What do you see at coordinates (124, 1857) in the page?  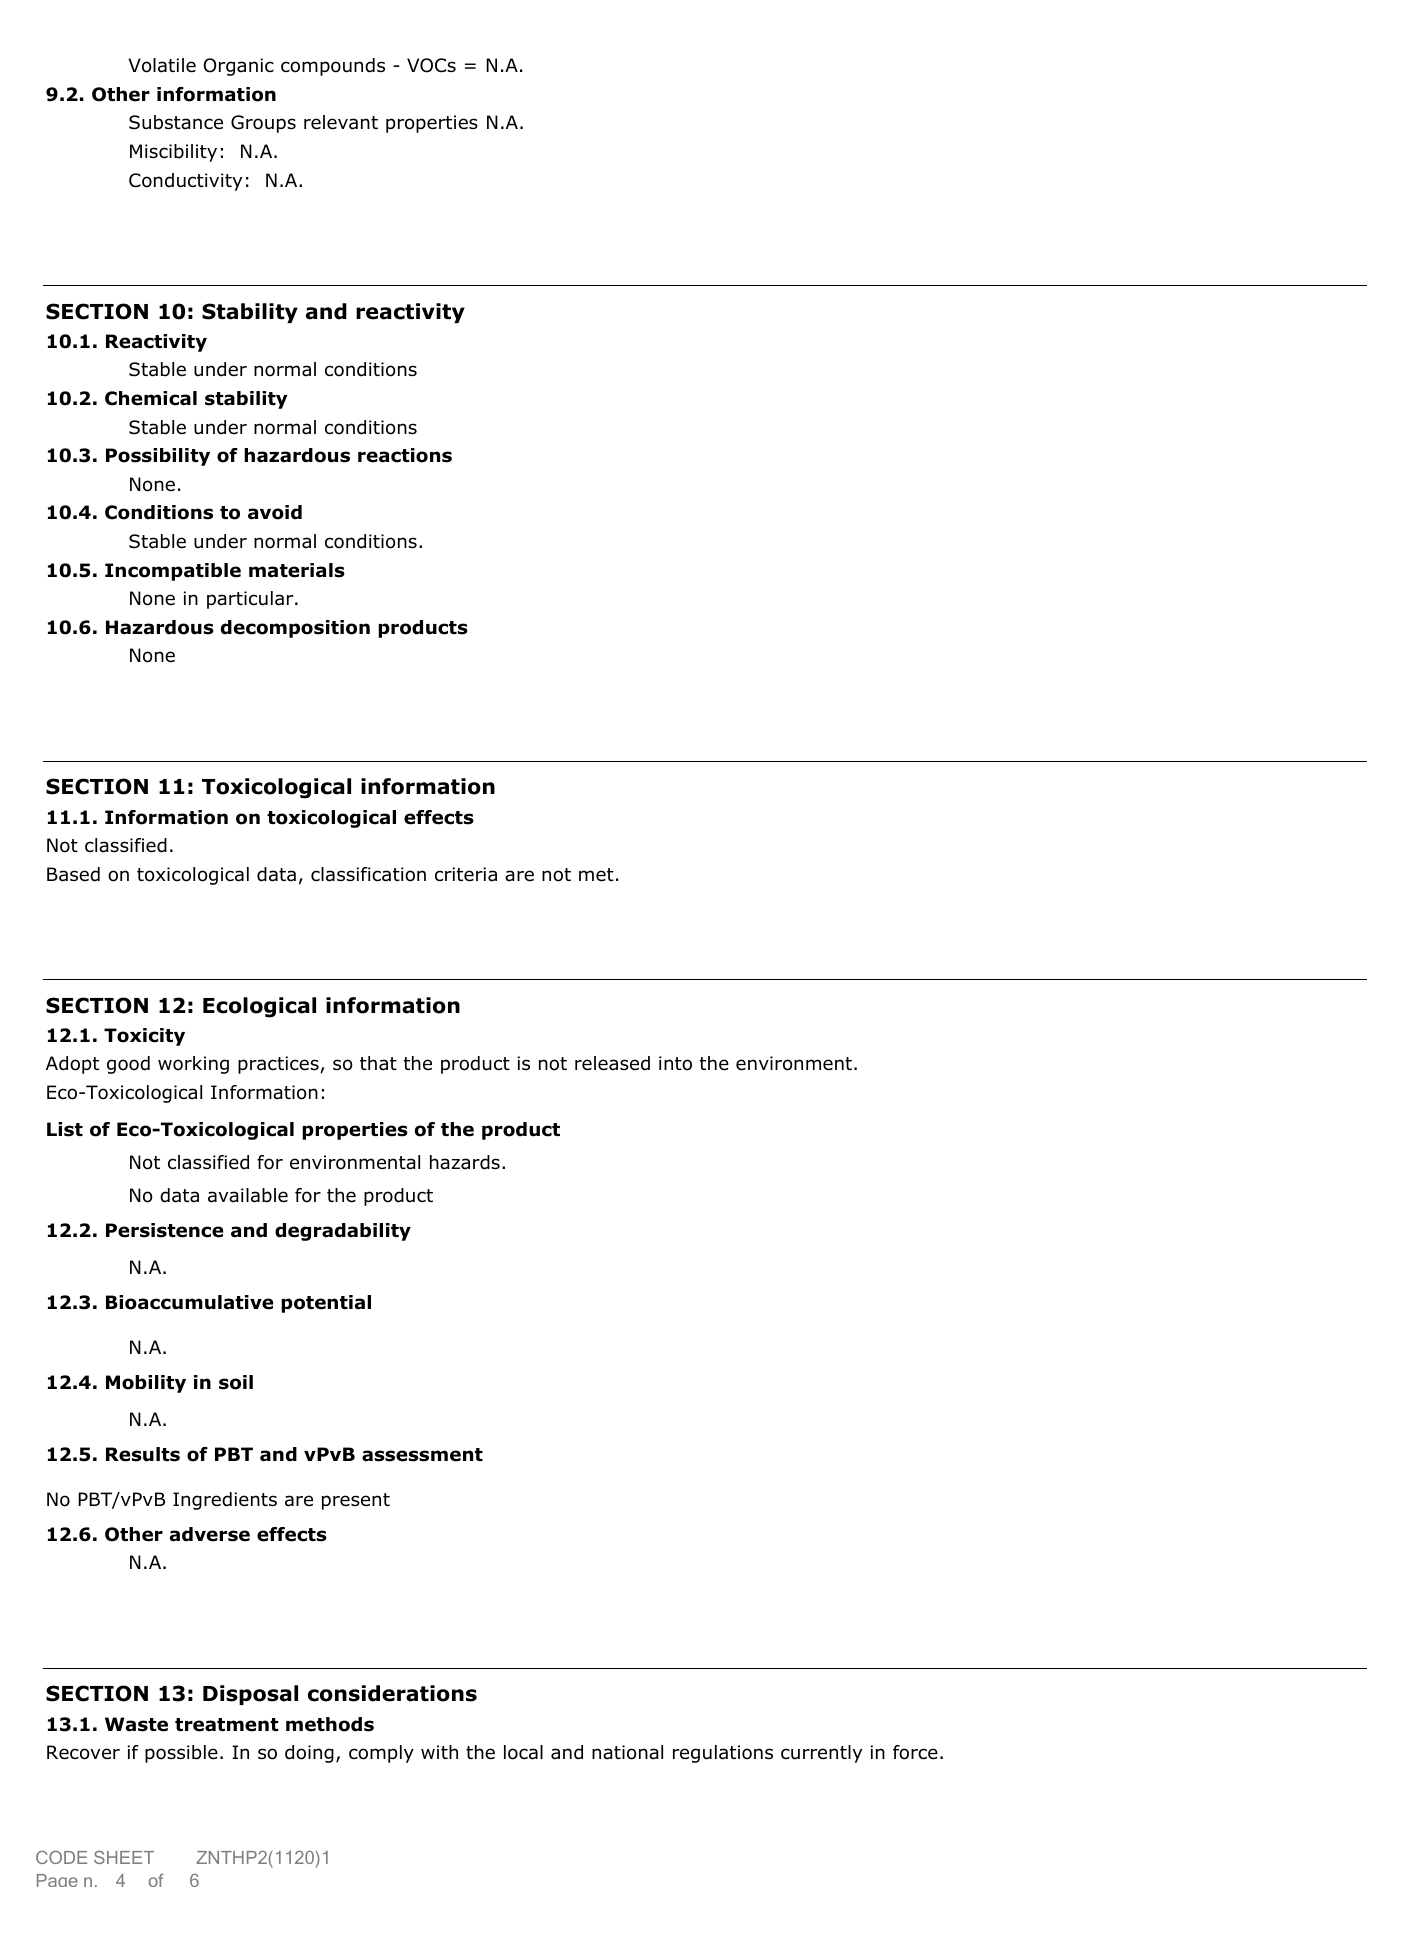 I see `SHEET` at bounding box center [124, 1857].
